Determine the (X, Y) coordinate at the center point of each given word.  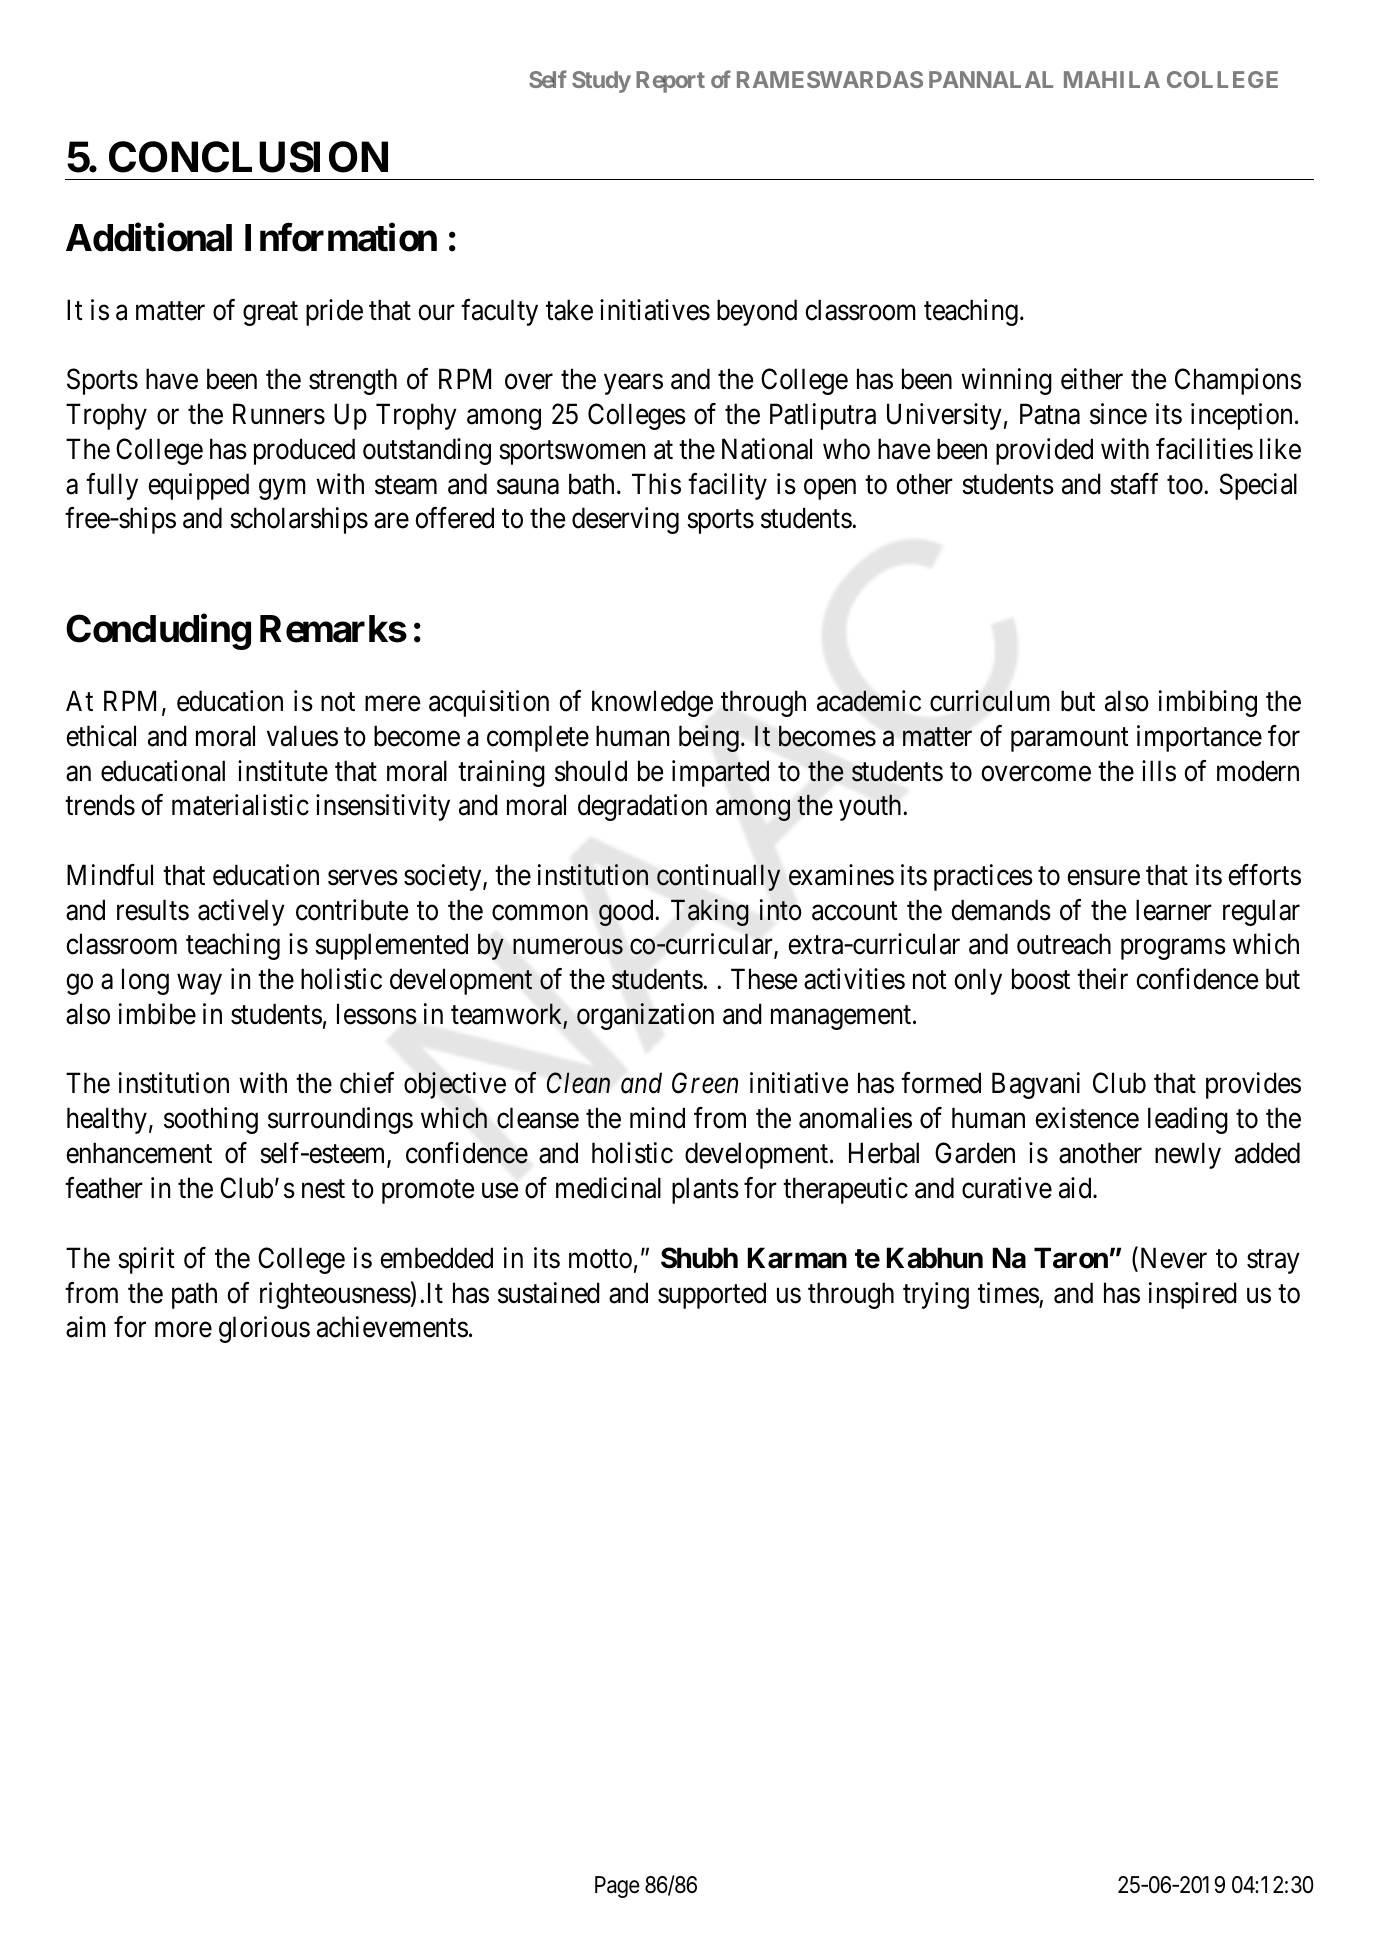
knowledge (652, 703)
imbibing (1208, 703)
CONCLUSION (248, 157)
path (194, 1295)
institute (283, 771)
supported (712, 1295)
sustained (549, 1293)
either (1092, 379)
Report (670, 82)
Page (617, 1887)
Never (1172, 1259)
